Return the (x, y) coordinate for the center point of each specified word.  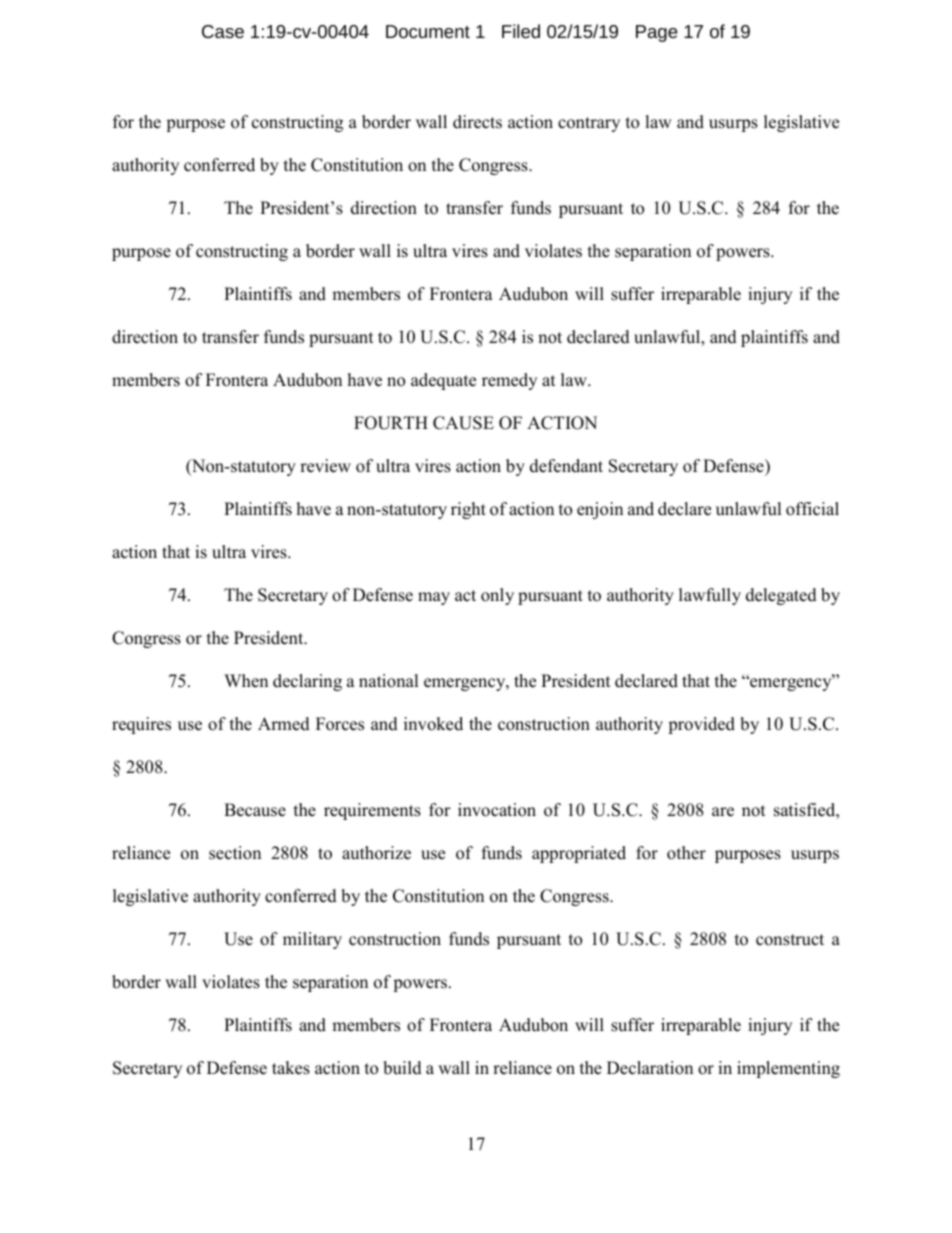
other (686, 853)
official (812, 509)
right (468, 510)
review (325, 466)
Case (223, 31)
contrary (589, 124)
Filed (521, 31)
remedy (509, 381)
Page (657, 33)
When (246, 681)
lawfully (710, 596)
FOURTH (391, 423)
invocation (497, 810)
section (235, 853)
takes (291, 1068)
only (497, 596)
